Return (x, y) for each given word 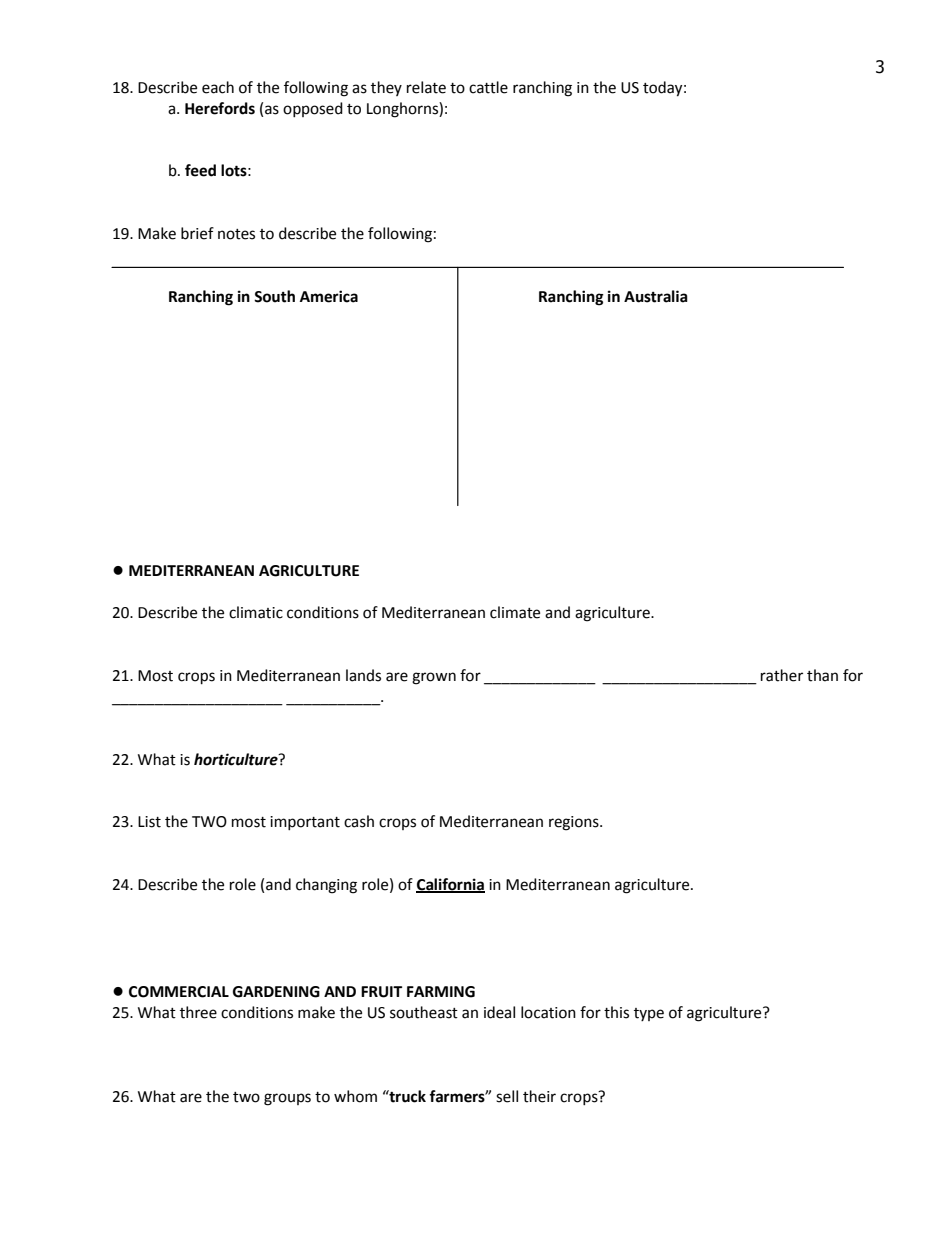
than (822, 675)
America (329, 296)
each (218, 87)
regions (575, 823)
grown (434, 678)
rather (782, 675)
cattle (488, 87)
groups (287, 1099)
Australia (656, 296)
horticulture (237, 759)
